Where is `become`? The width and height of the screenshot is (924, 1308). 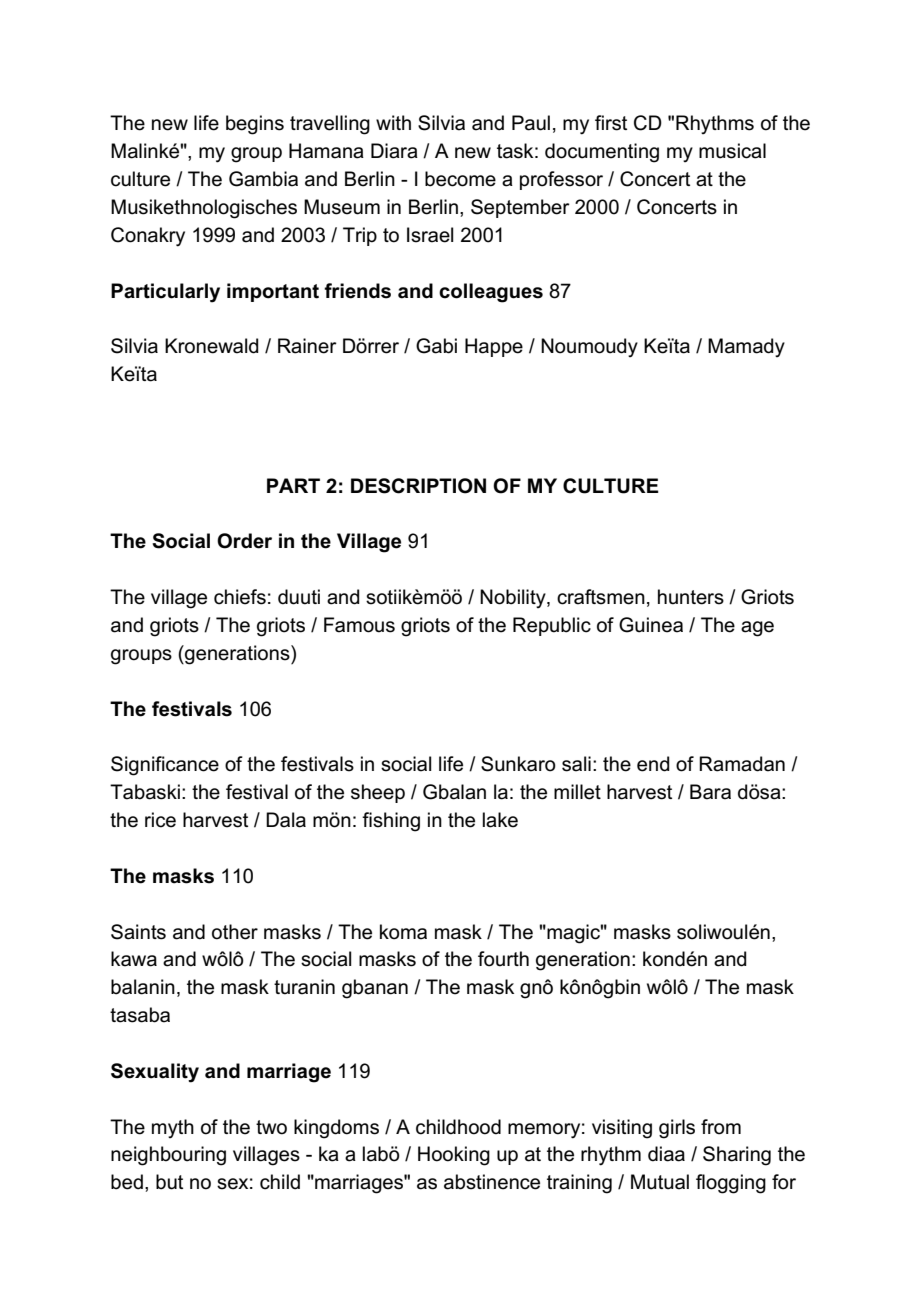
become is located at coordinates (460, 179).
